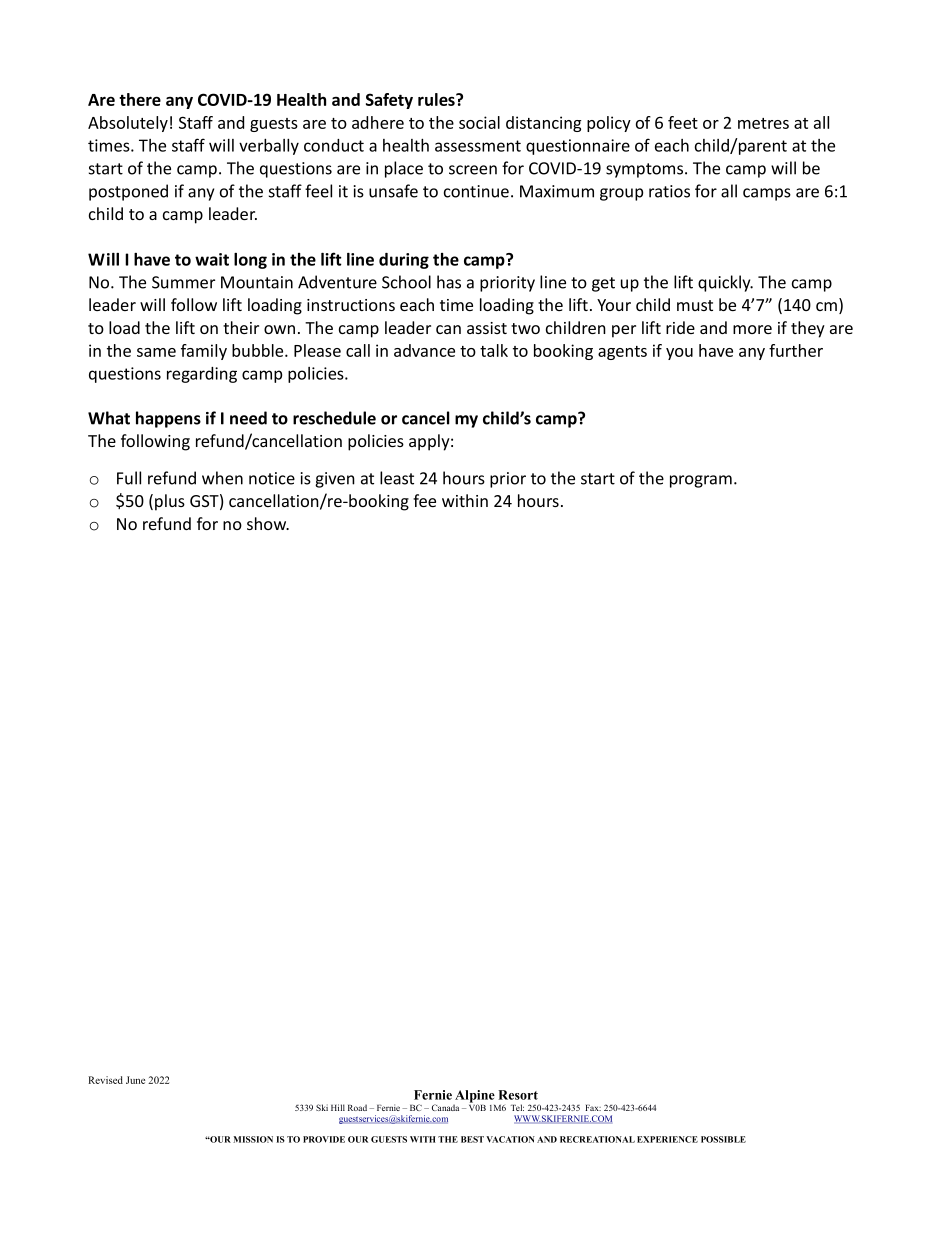 This screenshot has height=1233, width=952. Describe the element at coordinates (763, 123) in the screenshot. I see `metres` at that location.
